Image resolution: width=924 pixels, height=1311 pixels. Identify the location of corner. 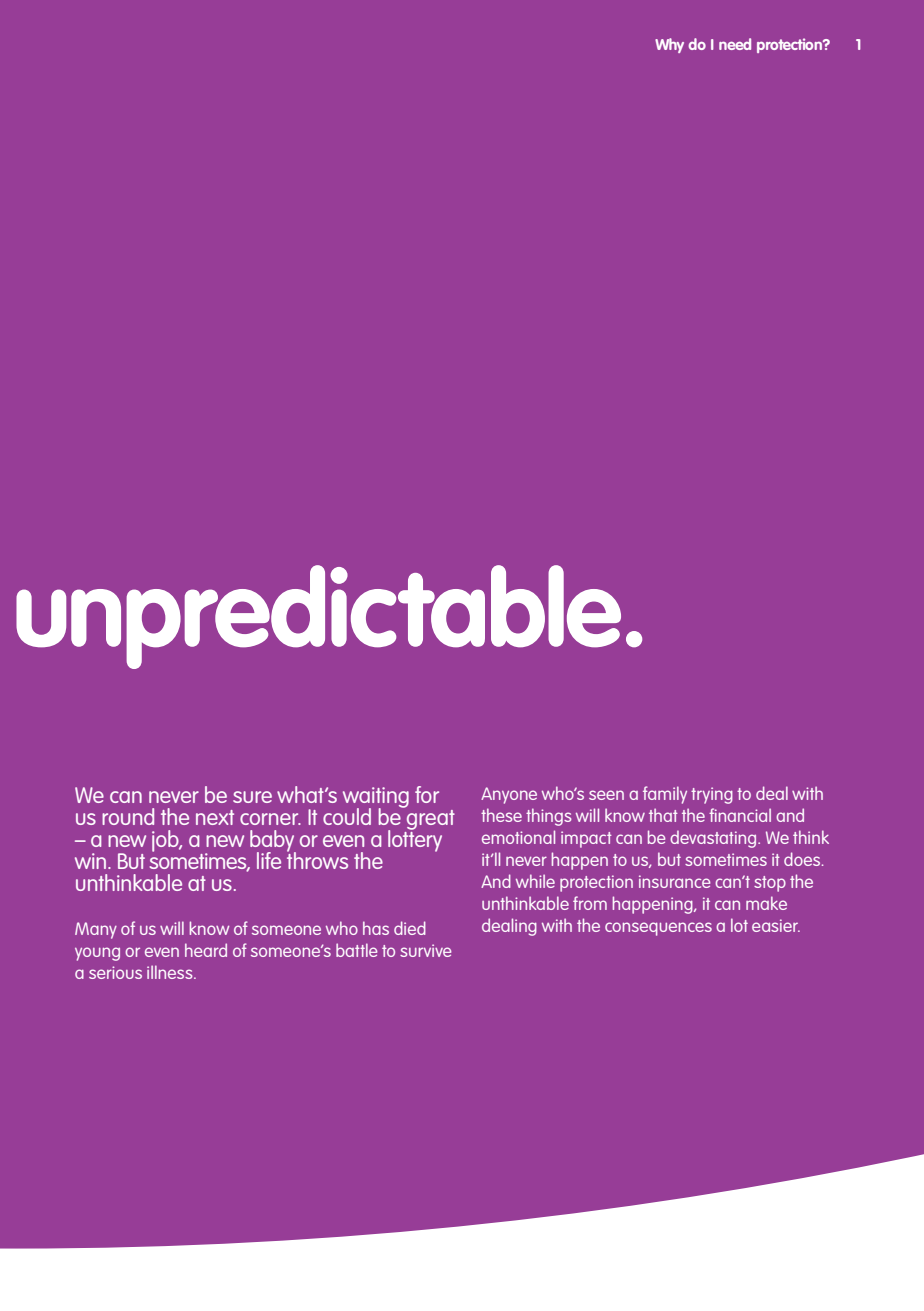
(270, 819).
